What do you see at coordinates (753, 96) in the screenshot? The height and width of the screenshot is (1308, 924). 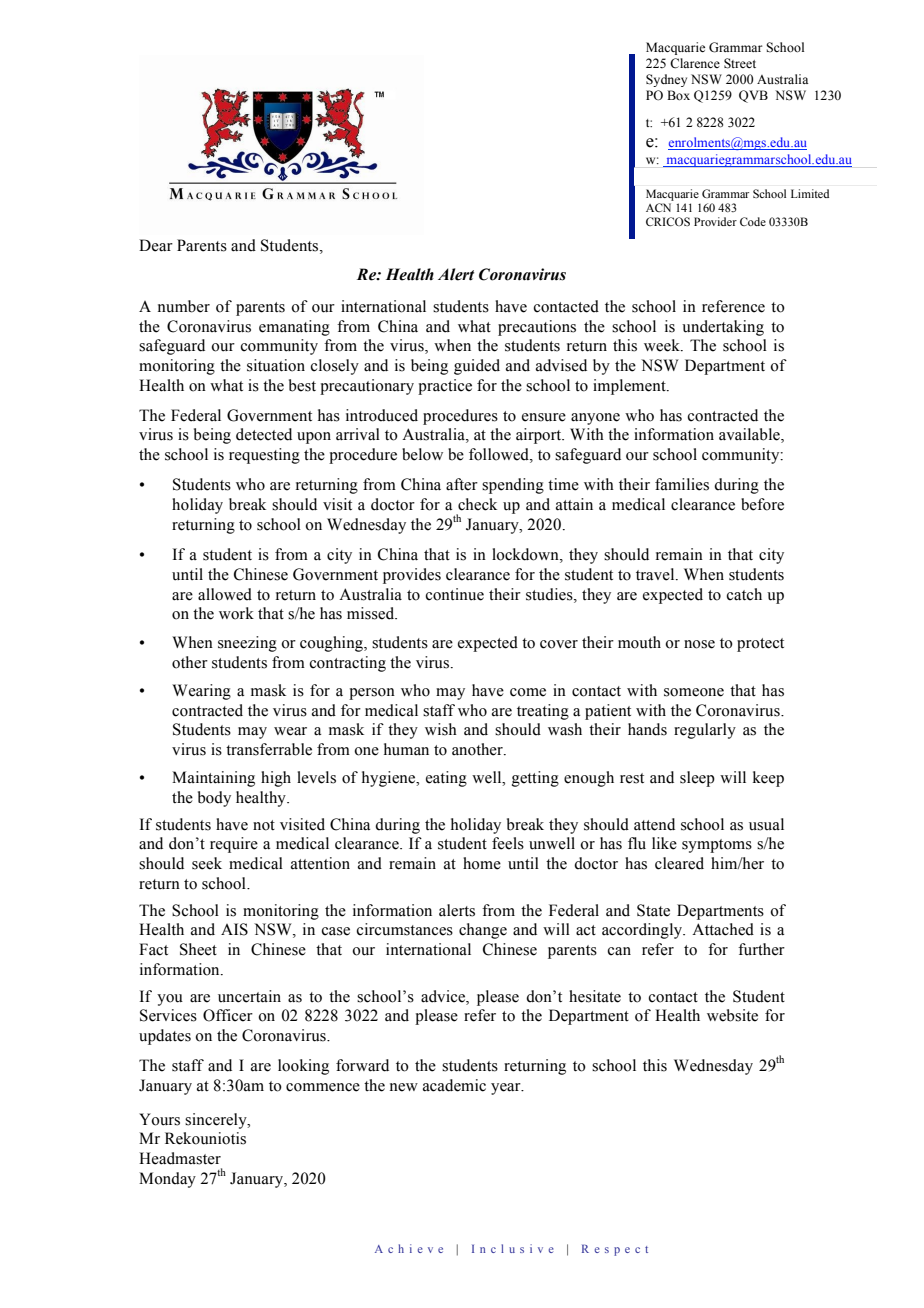 I see `QVB` at bounding box center [753, 96].
